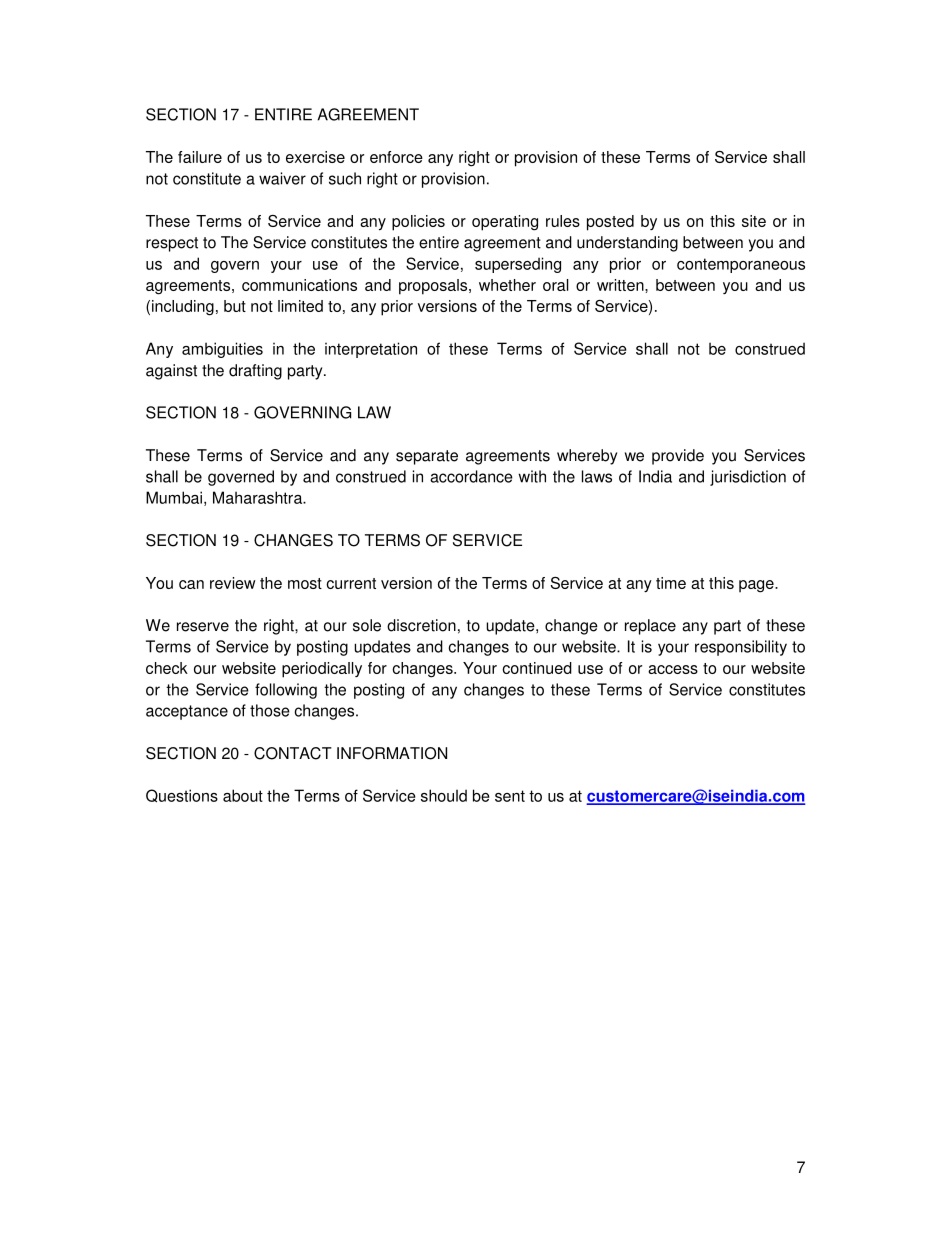  What do you see at coordinates (282, 178) in the document?
I see `waiver` at bounding box center [282, 178].
